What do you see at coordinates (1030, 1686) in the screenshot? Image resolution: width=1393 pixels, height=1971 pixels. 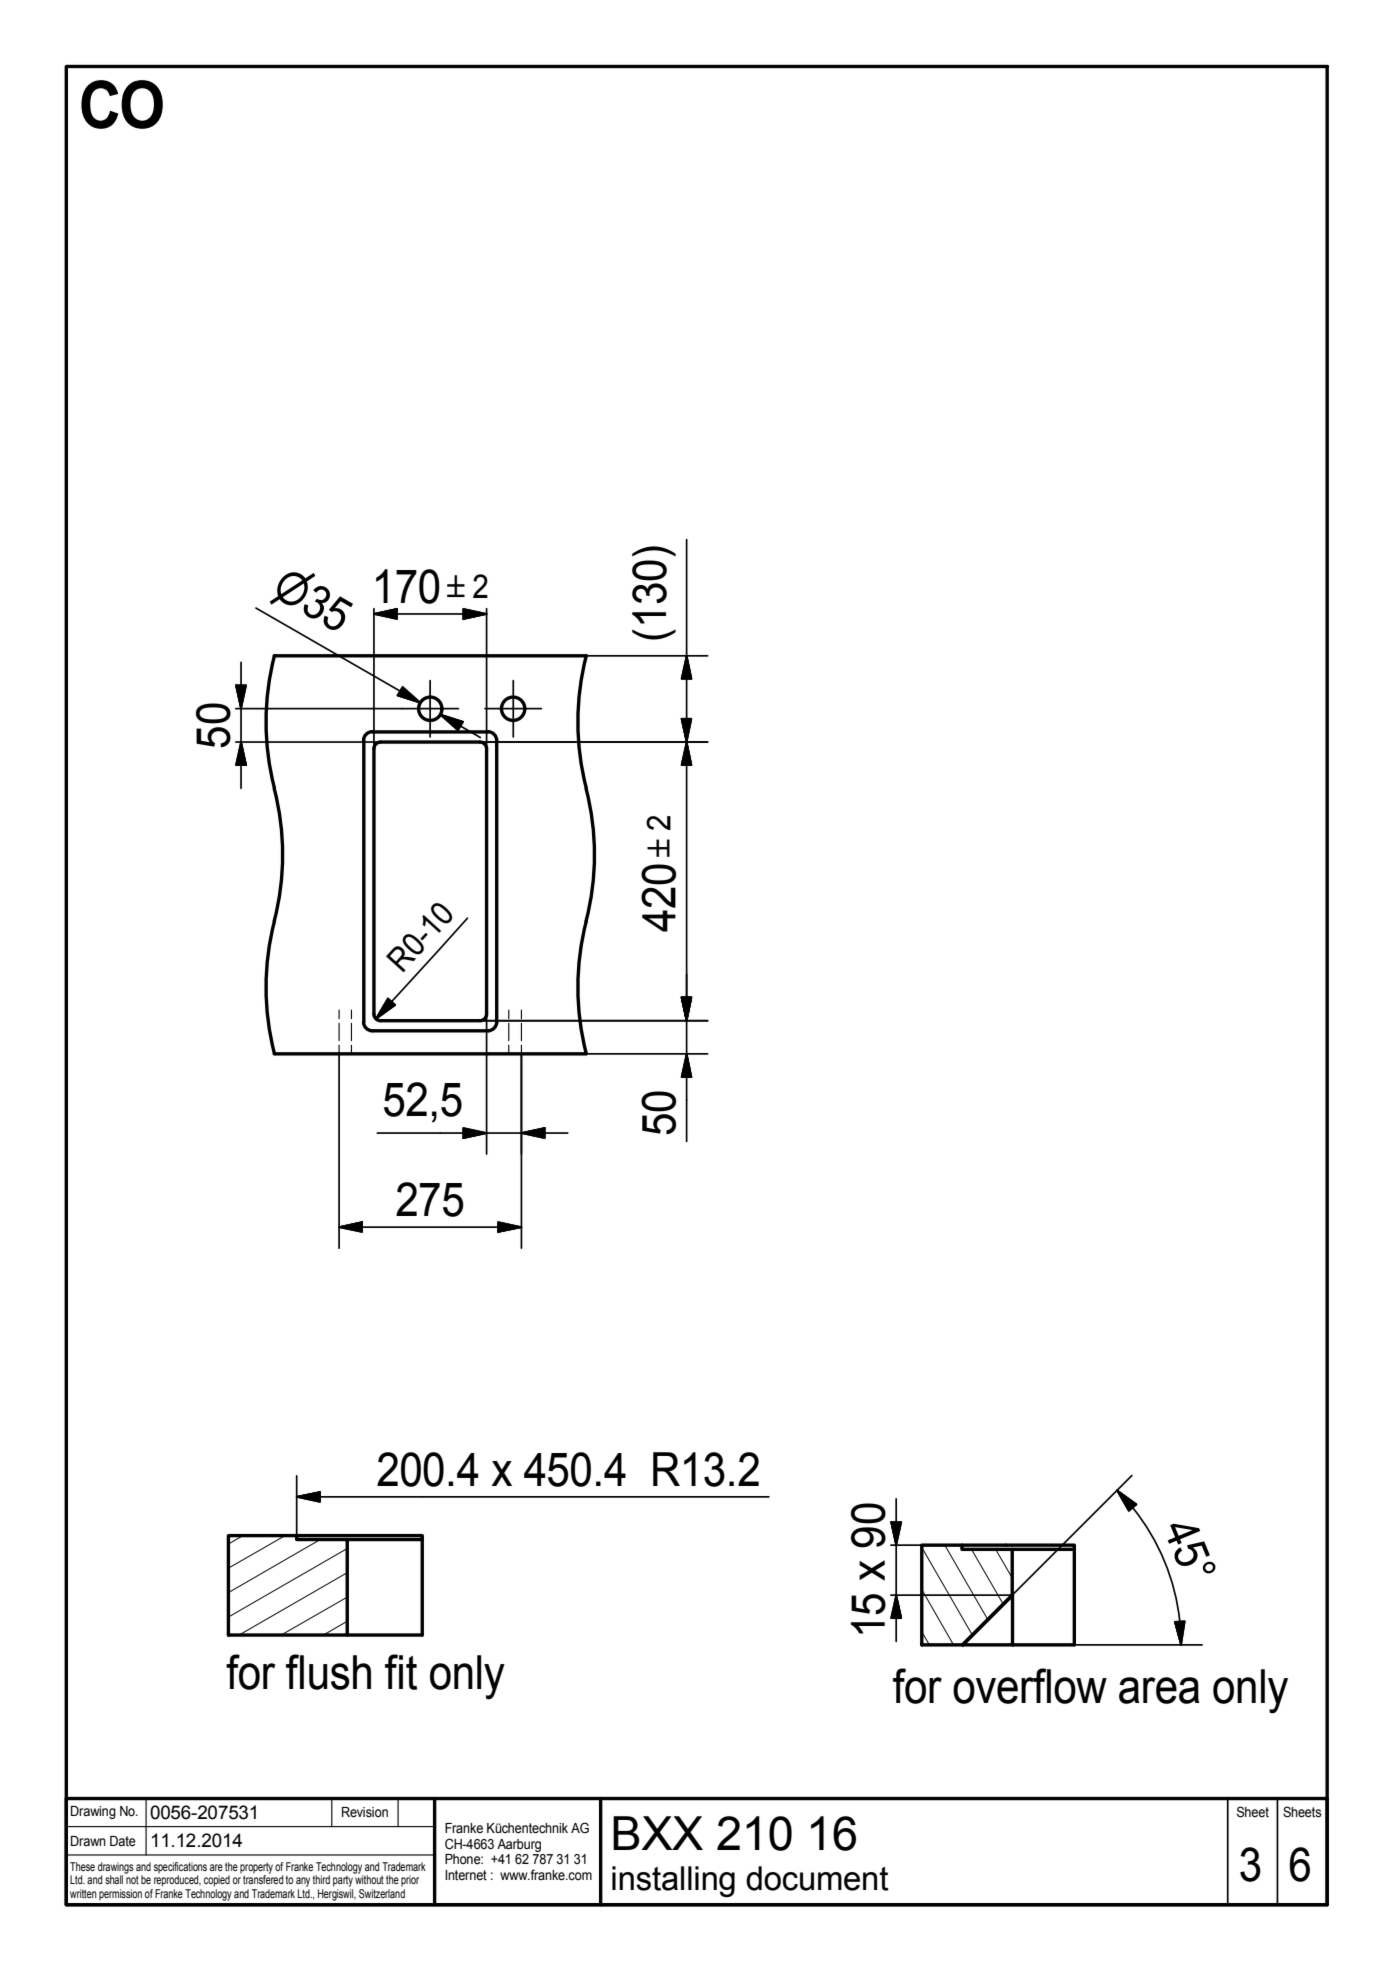 I see `overflow` at bounding box center [1030, 1686].
